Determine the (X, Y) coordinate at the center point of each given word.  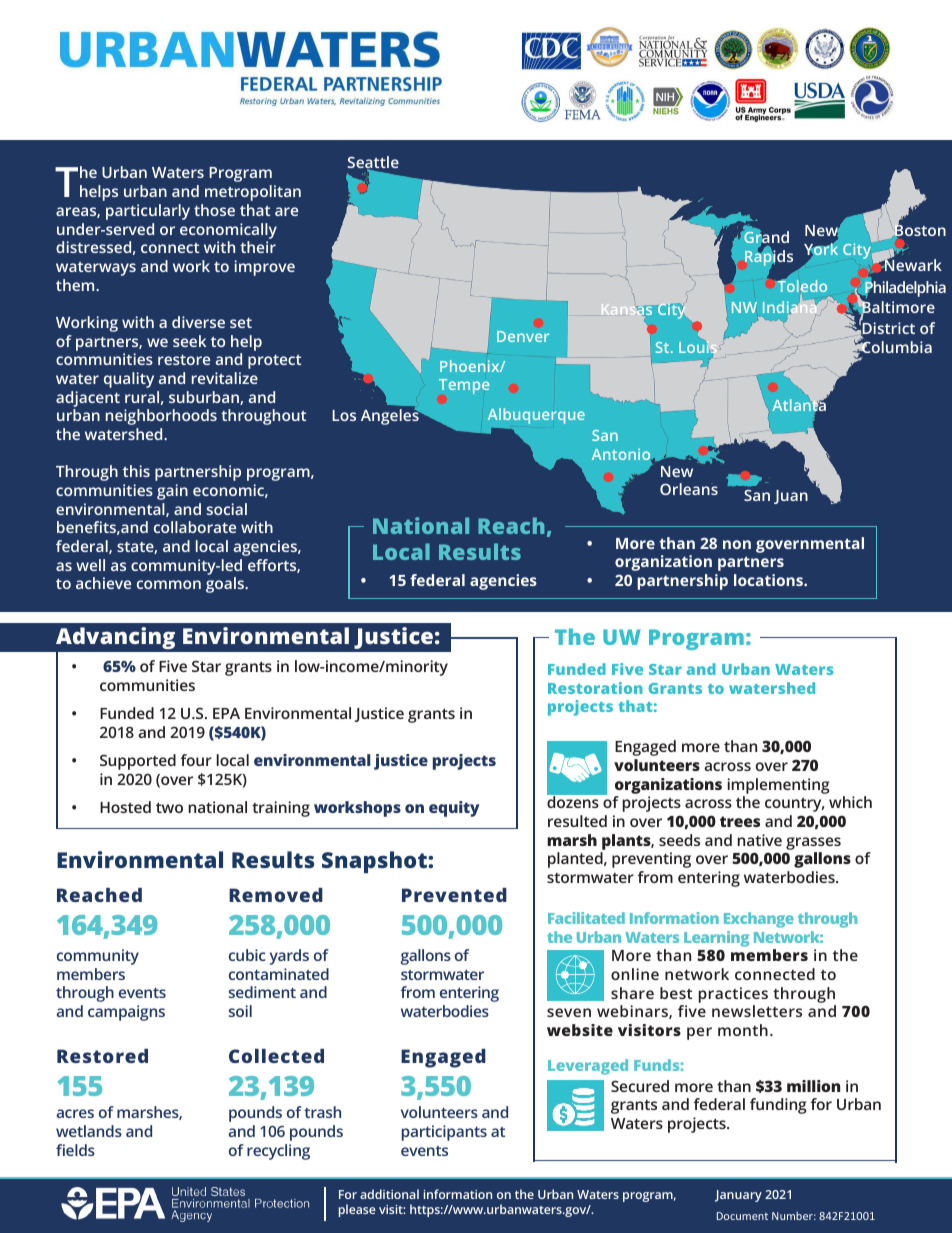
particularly (148, 212)
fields (75, 1150)
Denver (523, 336)
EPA (226, 713)
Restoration (595, 688)
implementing (778, 786)
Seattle (373, 163)
